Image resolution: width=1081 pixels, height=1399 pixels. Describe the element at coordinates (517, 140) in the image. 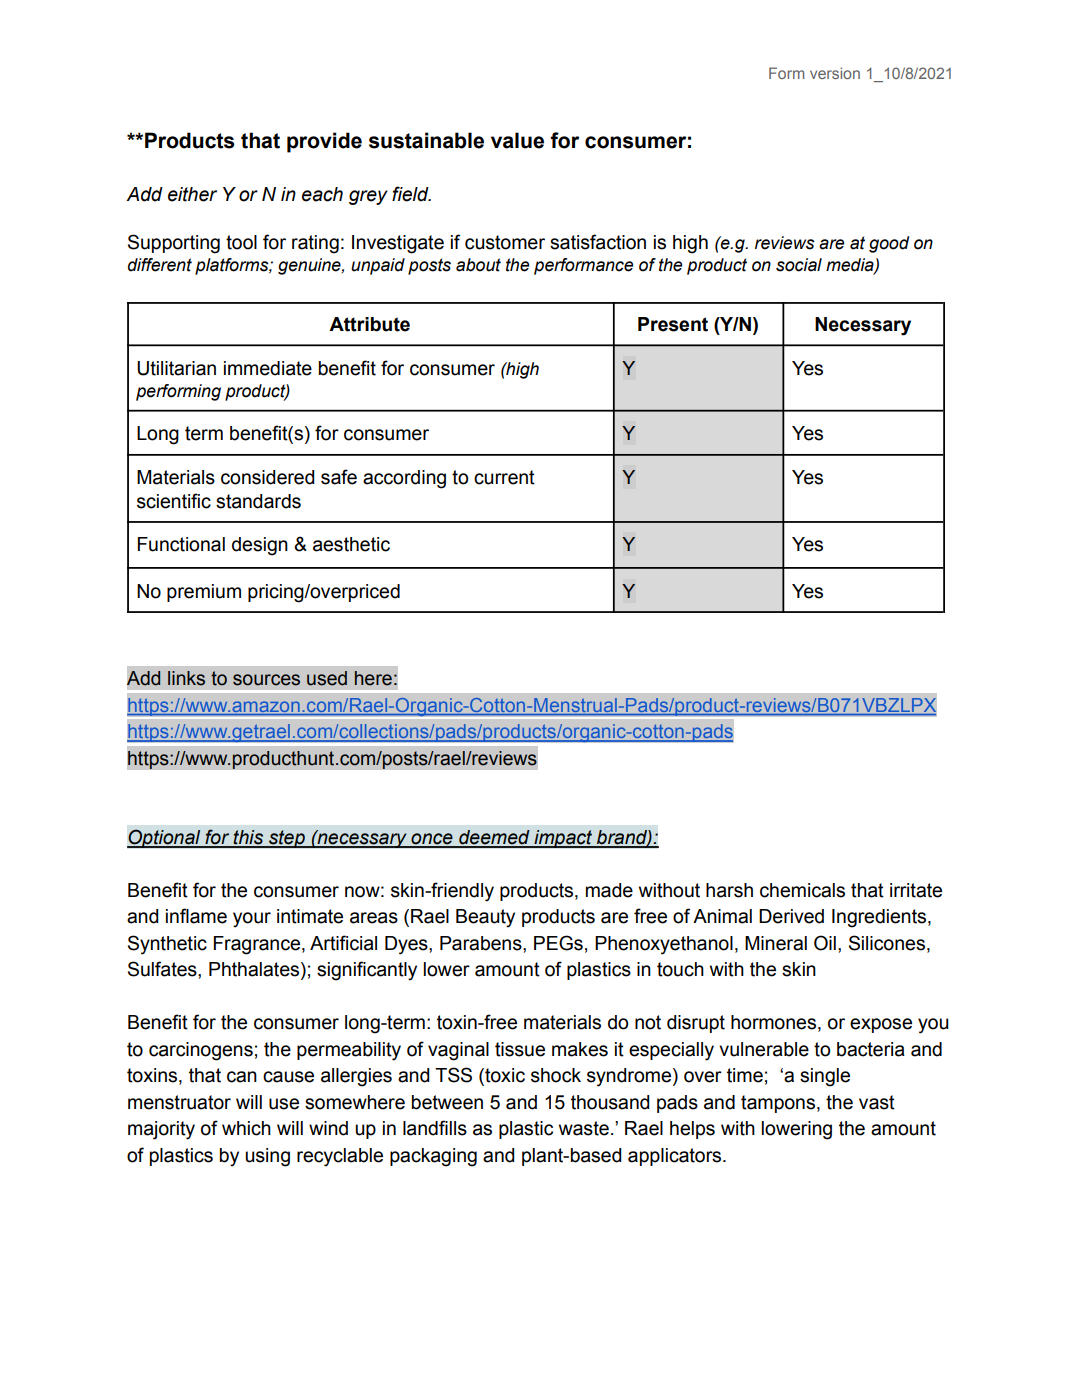

I see `value` at that location.
